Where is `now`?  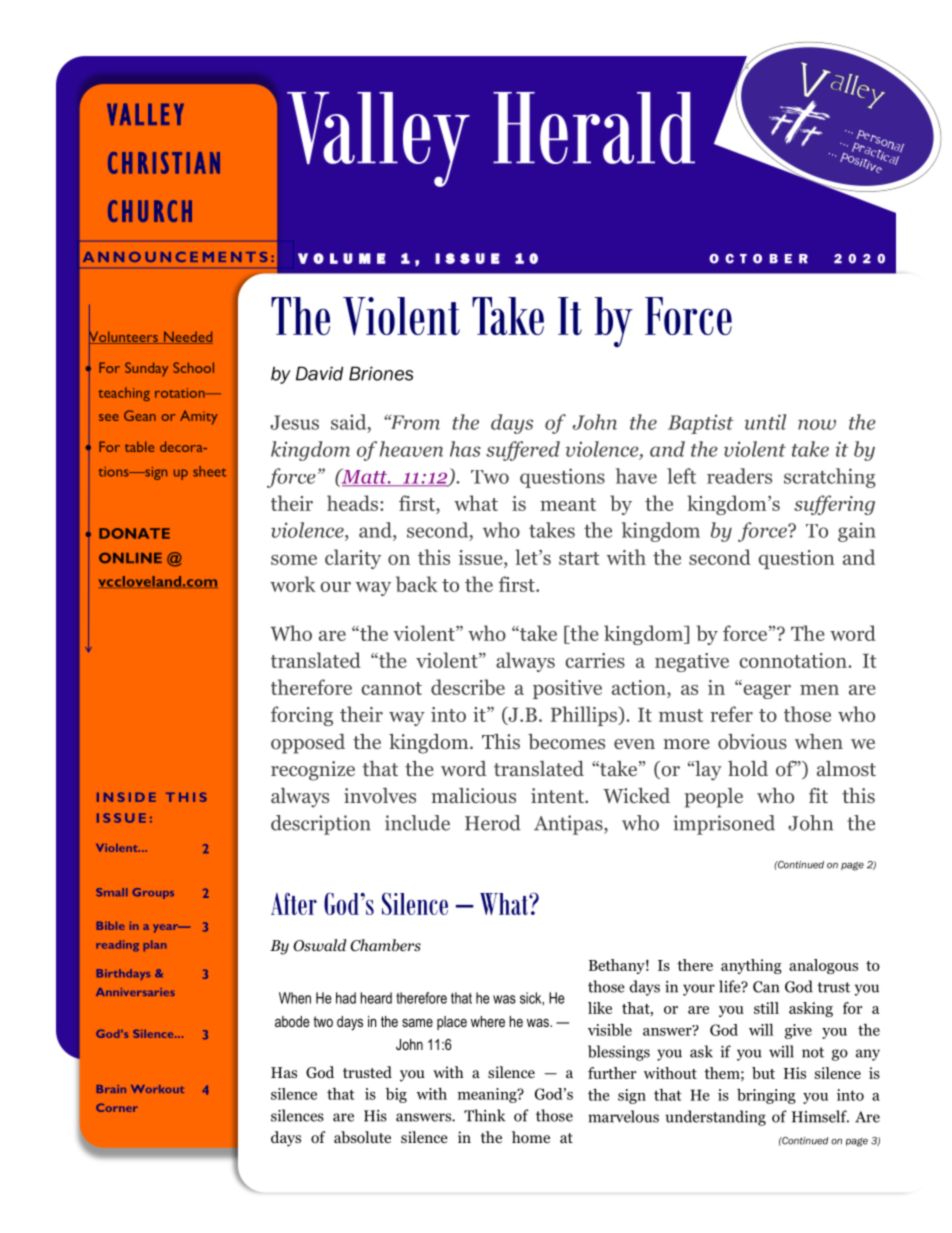
now is located at coordinates (817, 424).
